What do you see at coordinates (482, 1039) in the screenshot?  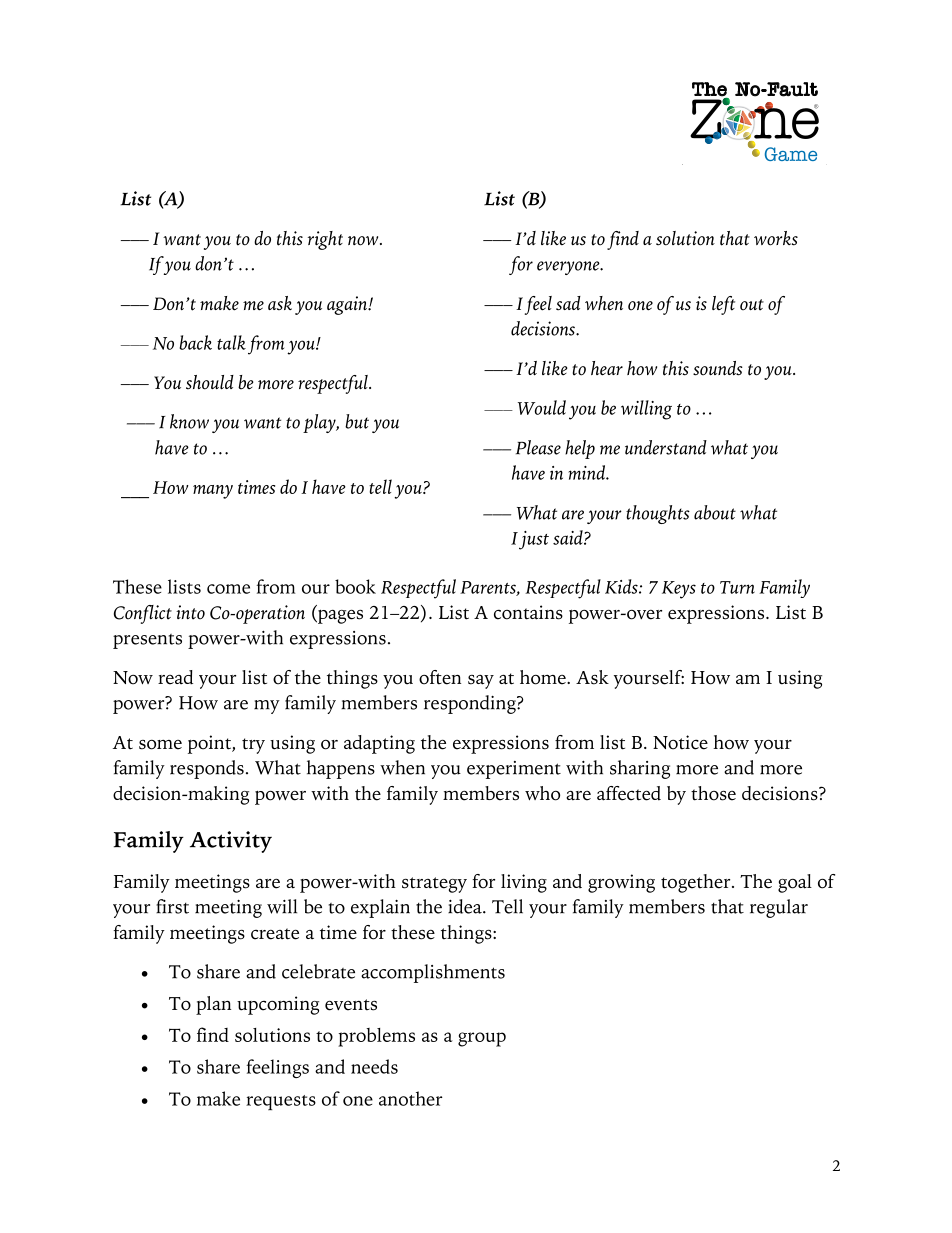 I see `group` at bounding box center [482, 1039].
